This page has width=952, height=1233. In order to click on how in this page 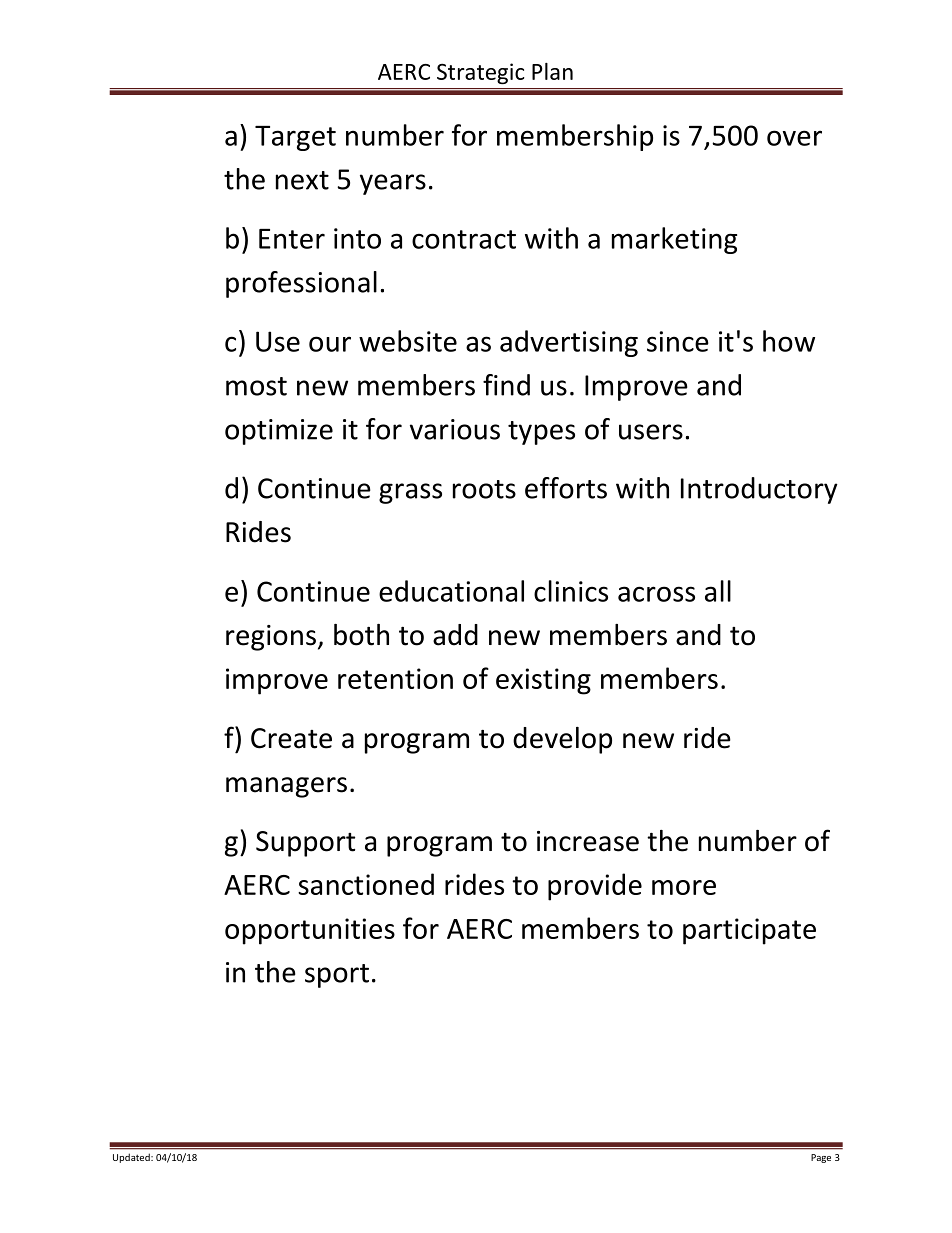, I will do `click(789, 341)`.
